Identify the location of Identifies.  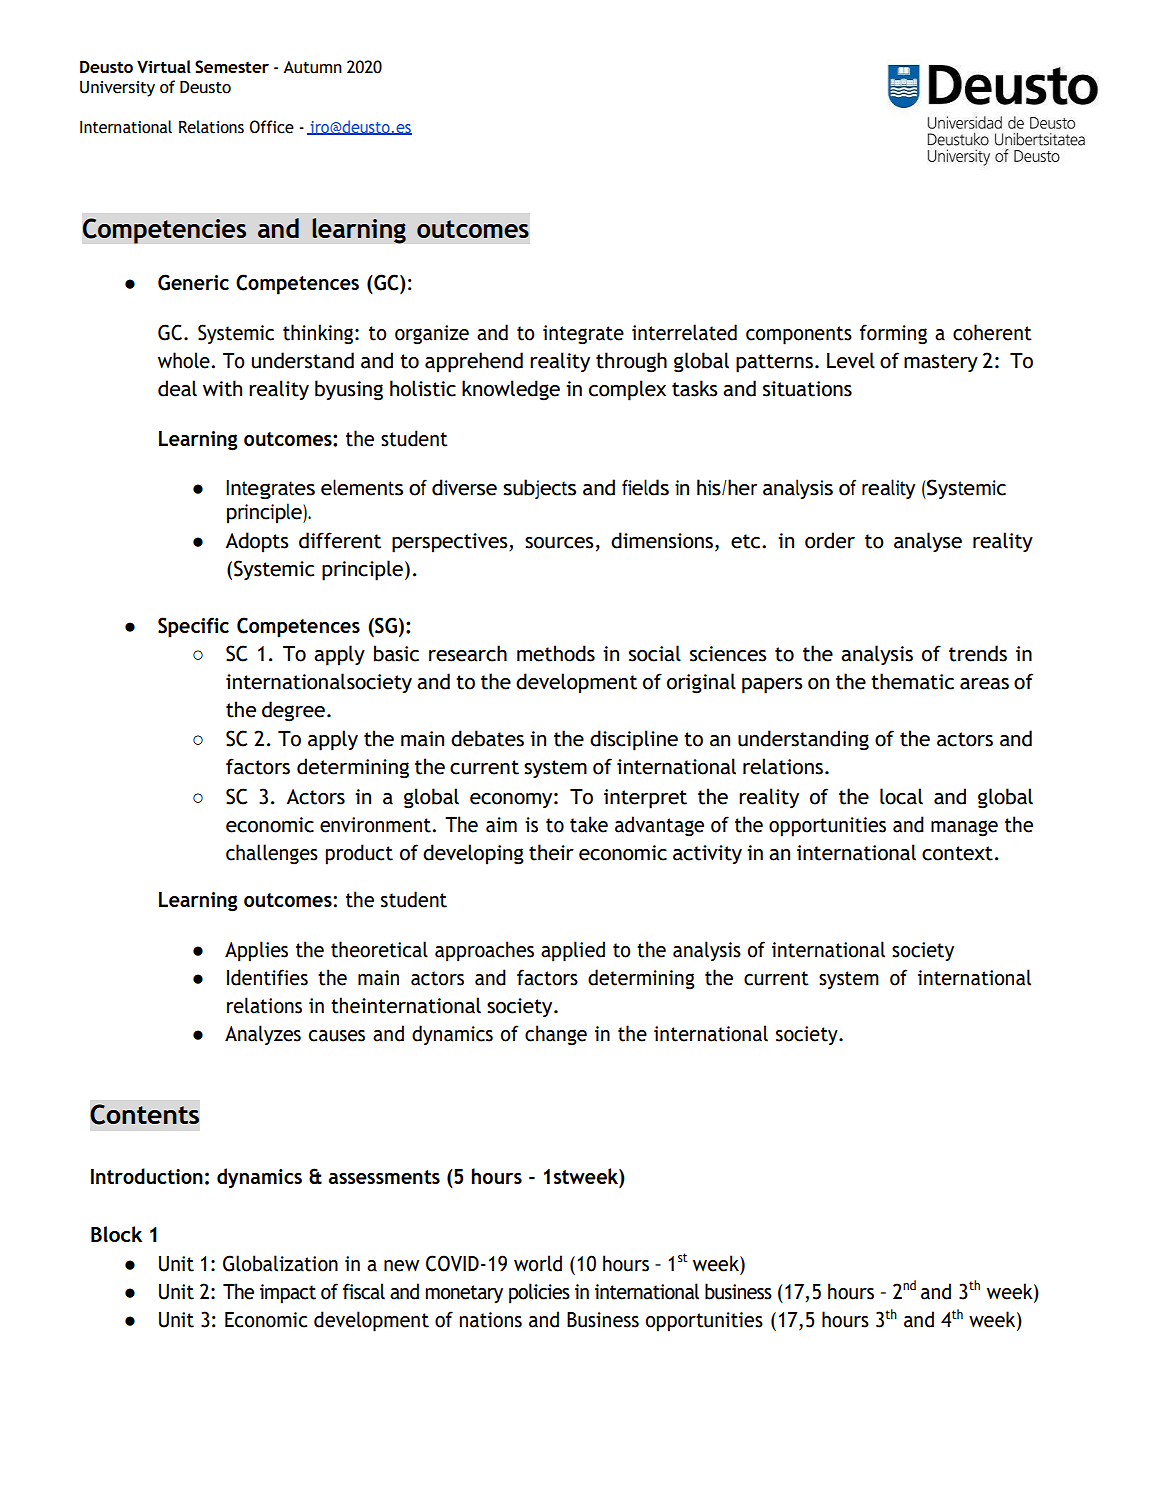
(267, 977).
